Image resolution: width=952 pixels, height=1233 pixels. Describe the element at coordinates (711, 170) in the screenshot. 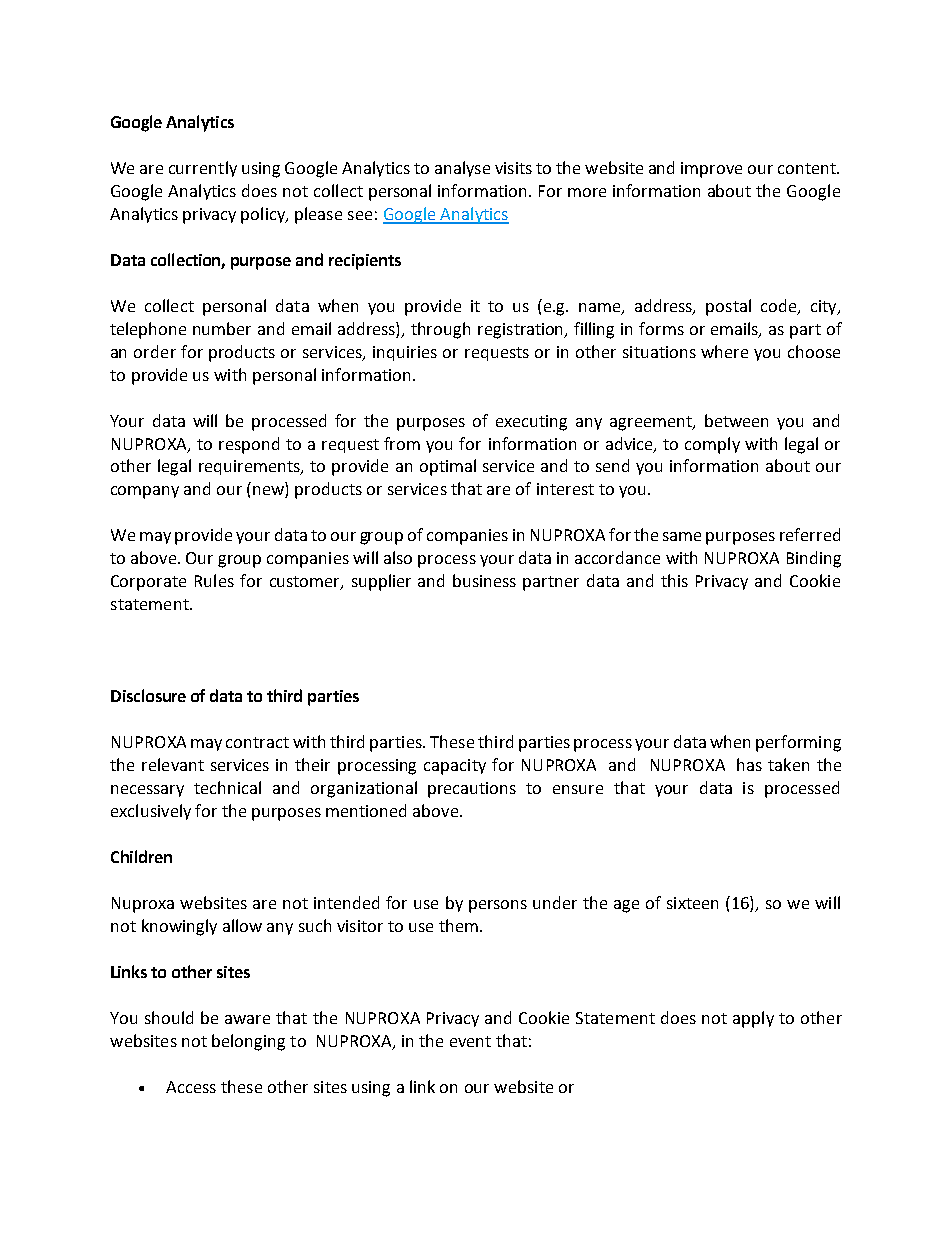

I see `improve` at that location.
